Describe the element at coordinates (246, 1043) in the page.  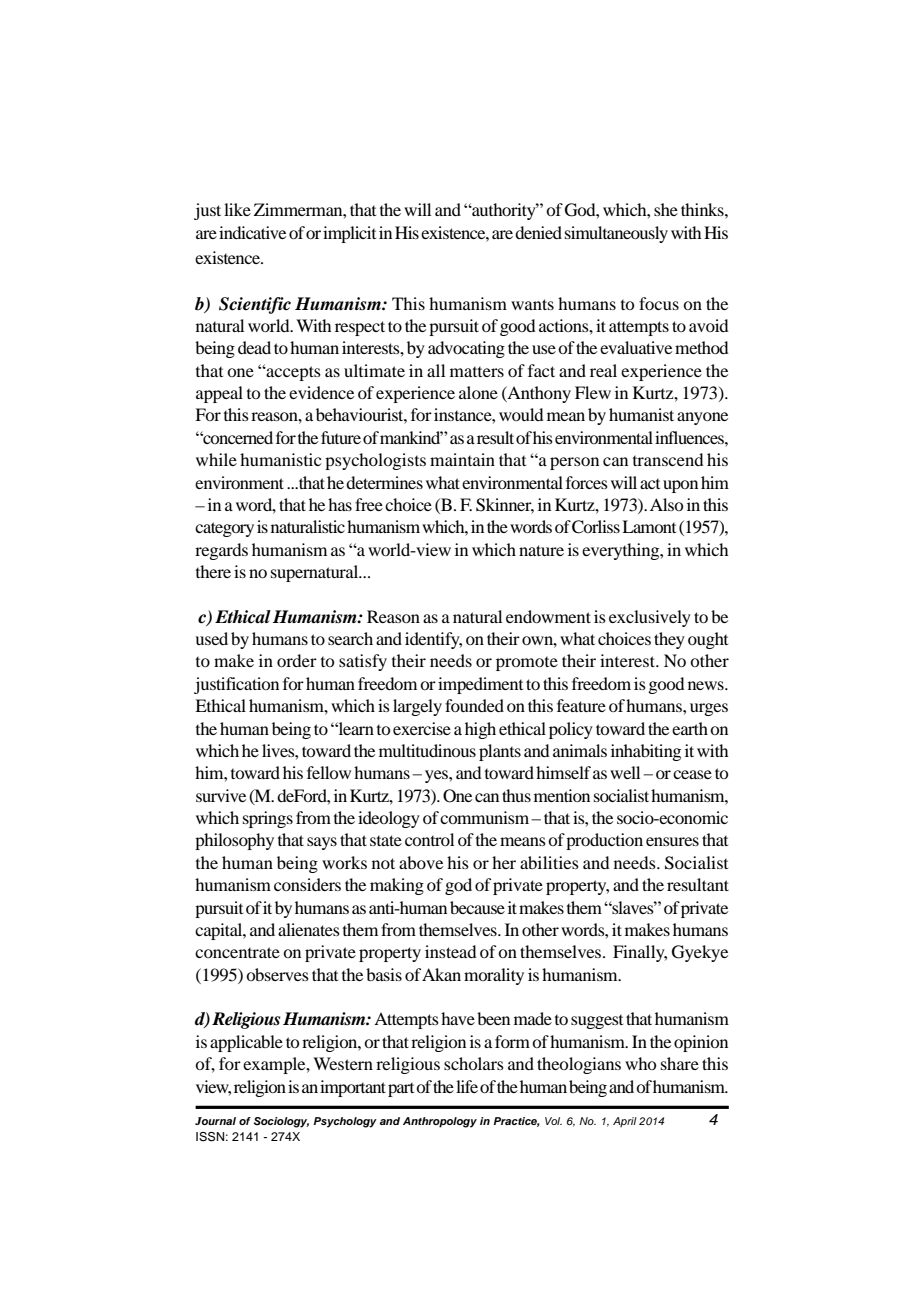
I see `applicable` at that location.
